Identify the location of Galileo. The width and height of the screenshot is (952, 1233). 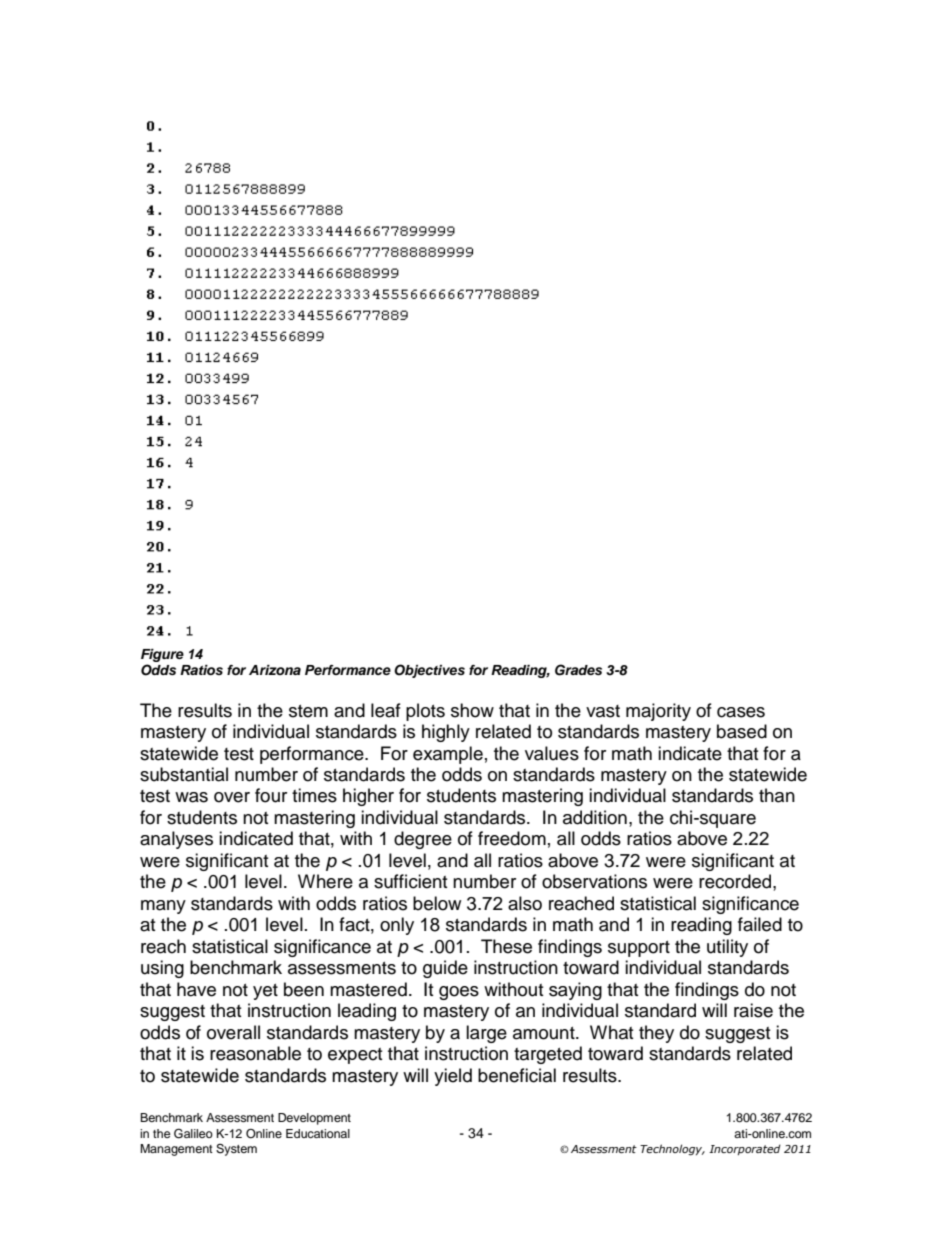
(193, 1133).
